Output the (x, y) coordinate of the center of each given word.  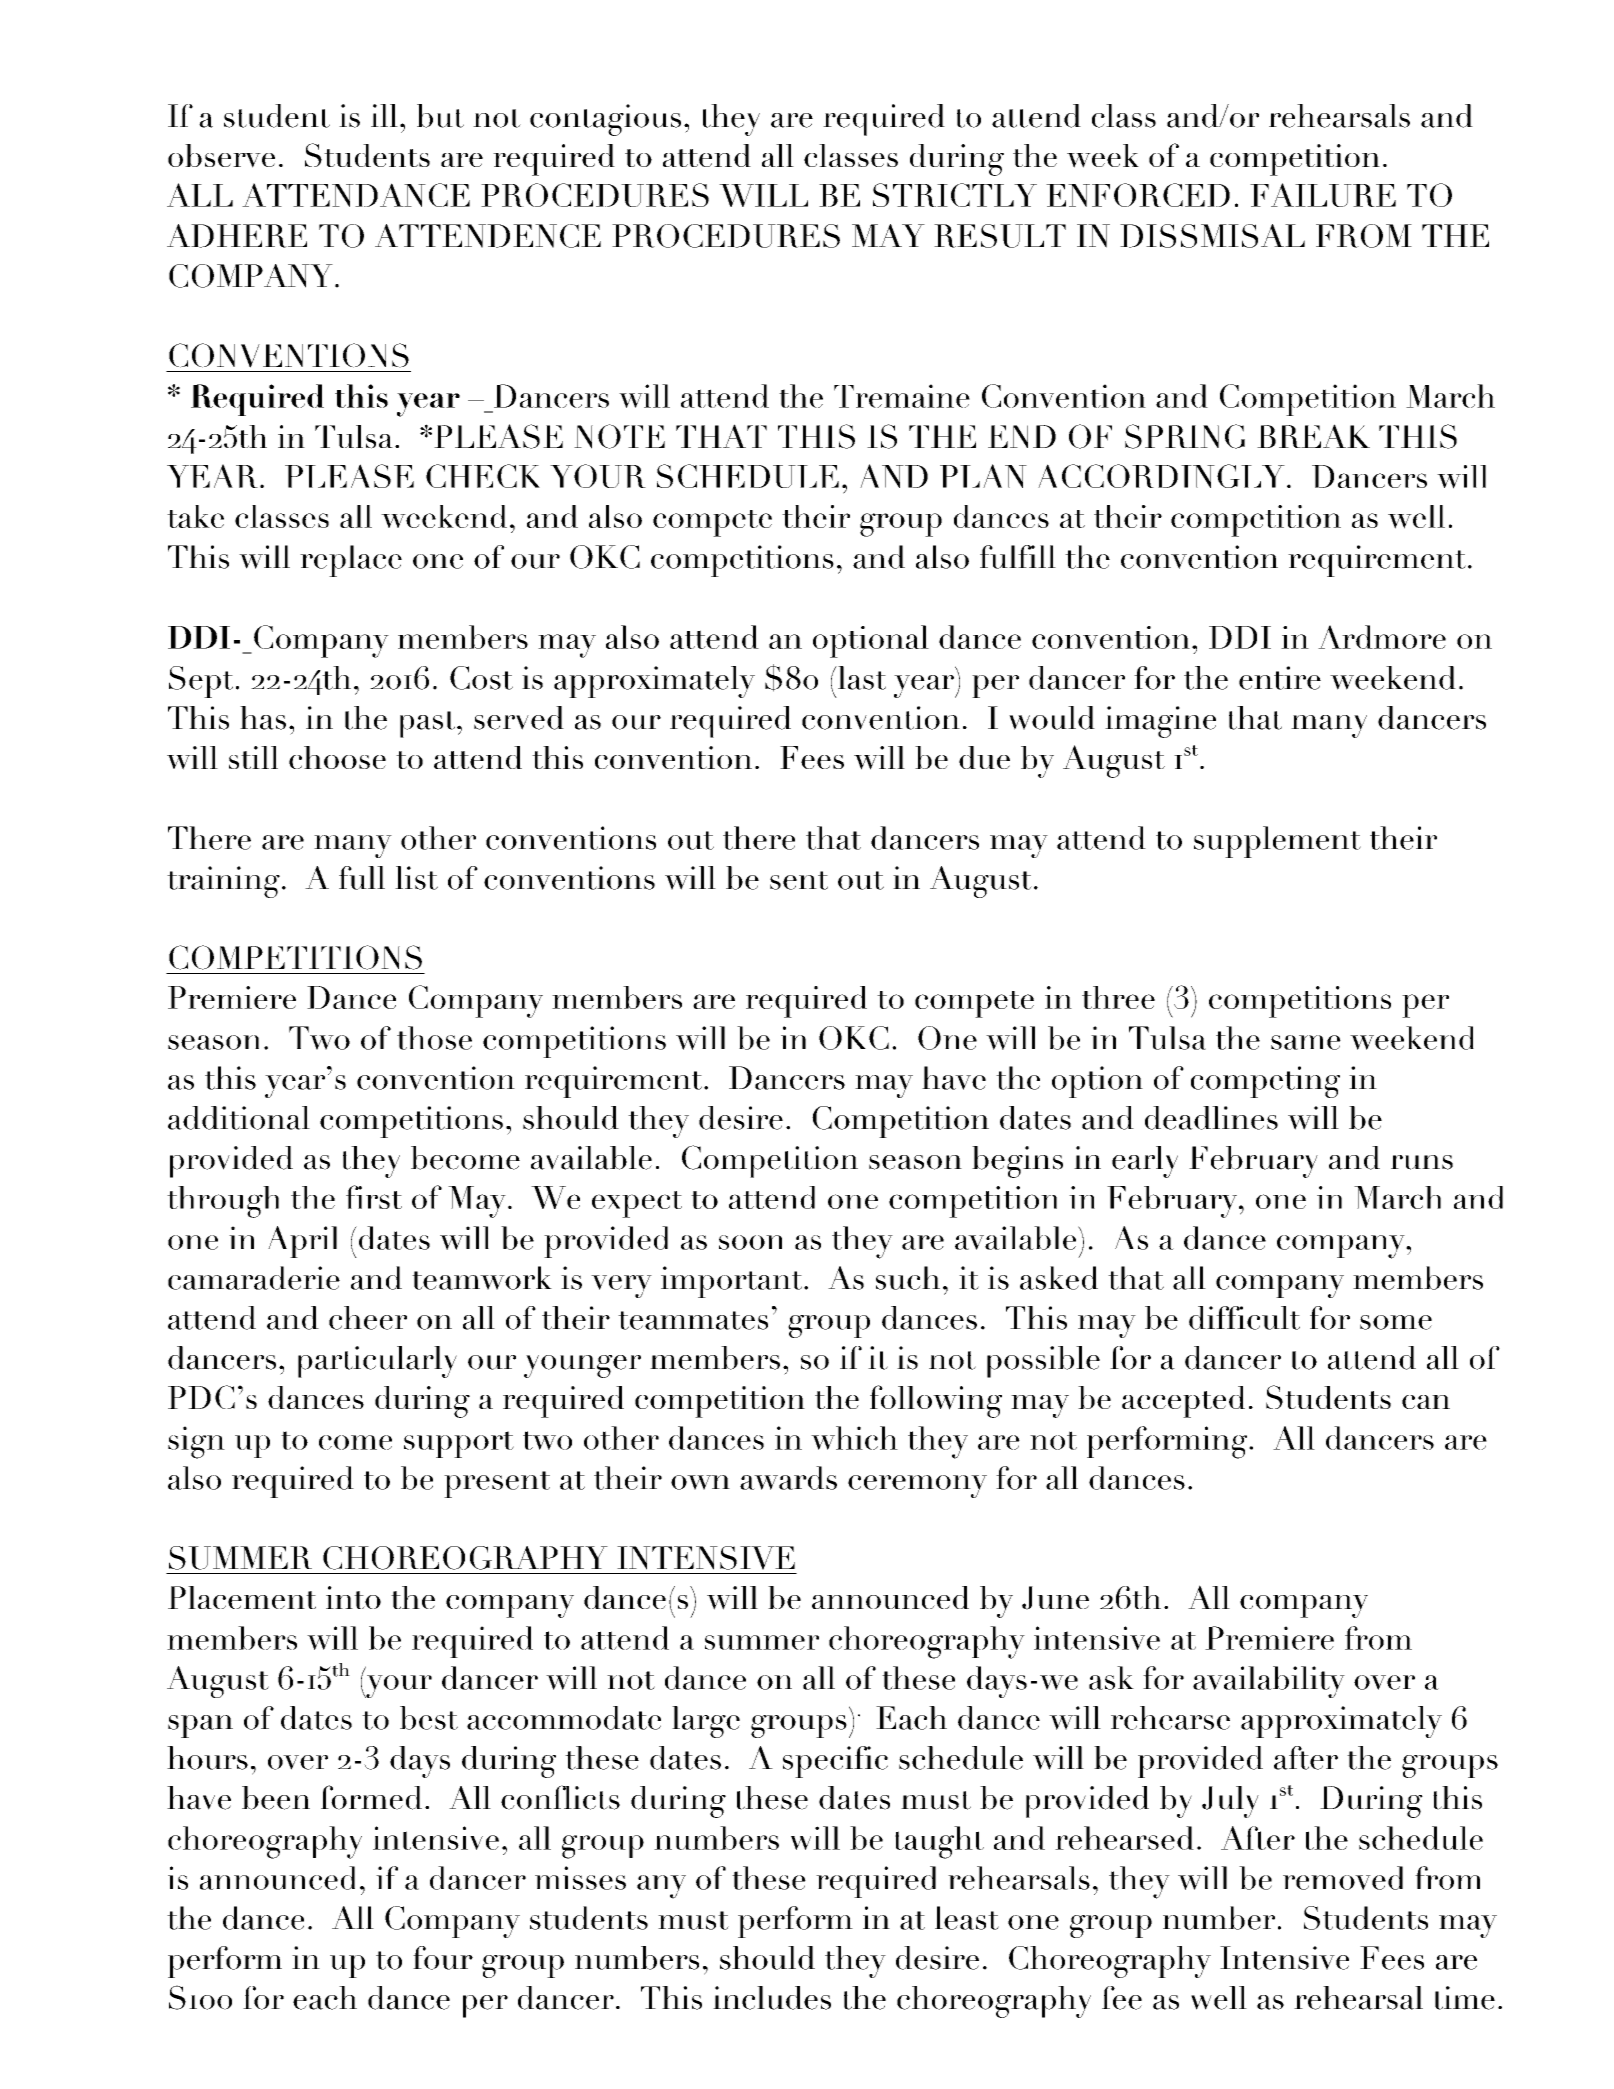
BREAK (1313, 436)
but (440, 116)
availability (1269, 1682)
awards (788, 1478)
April (302, 1242)
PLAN (983, 476)
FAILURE (1323, 195)
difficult (1244, 1318)
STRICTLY (955, 195)
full (362, 878)
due (984, 757)
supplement (1277, 842)
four (443, 1958)
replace (351, 561)
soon (750, 1242)
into (353, 1597)
